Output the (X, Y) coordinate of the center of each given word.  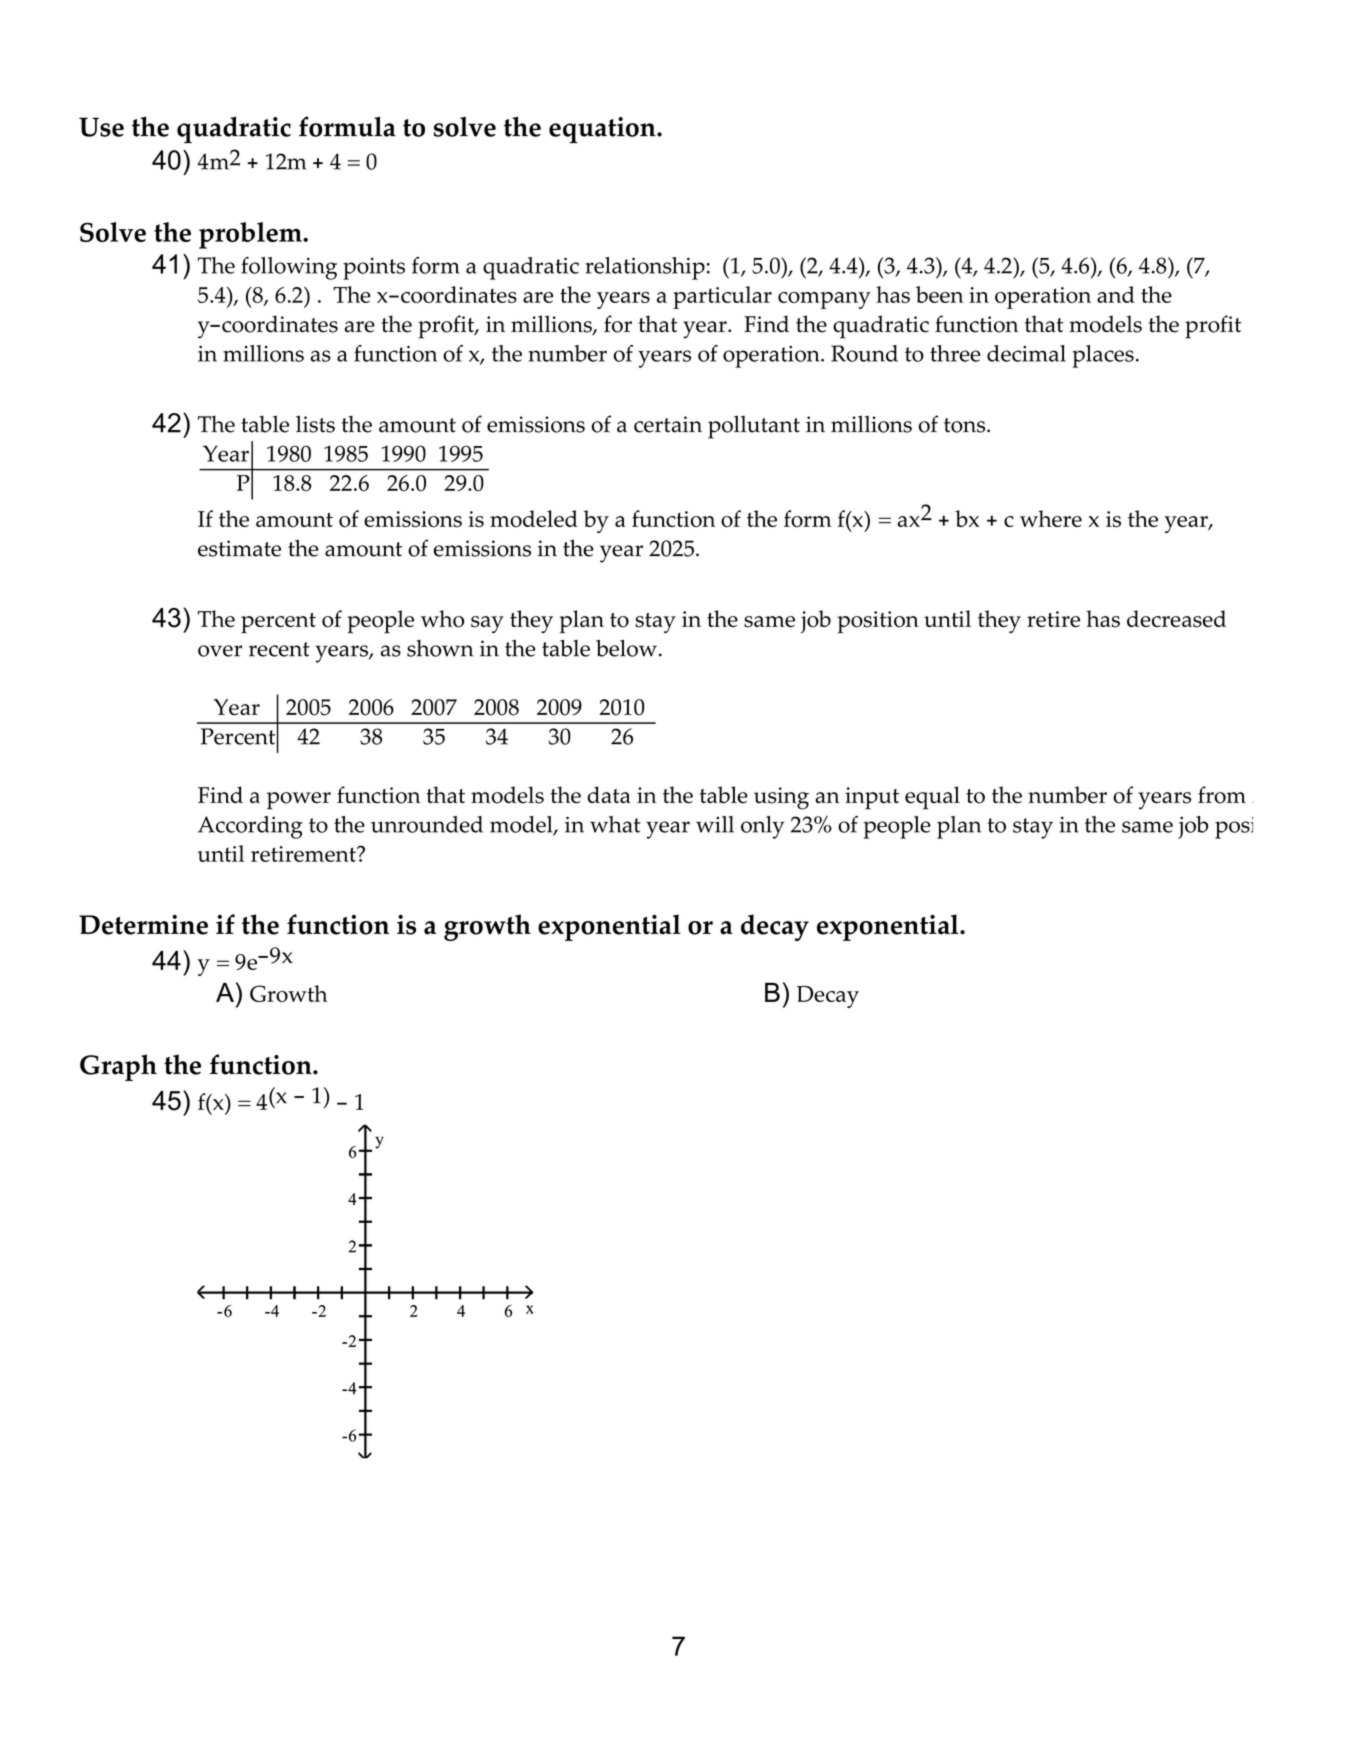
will (715, 824)
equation (603, 130)
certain (668, 424)
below (626, 648)
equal (932, 798)
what (615, 824)
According (250, 827)
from (1222, 795)
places (1103, 356)
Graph (118, 1067)
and (1116, 294)
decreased (1176, 619)
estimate (239, 548)
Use (101, 127)
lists (315, 424)
